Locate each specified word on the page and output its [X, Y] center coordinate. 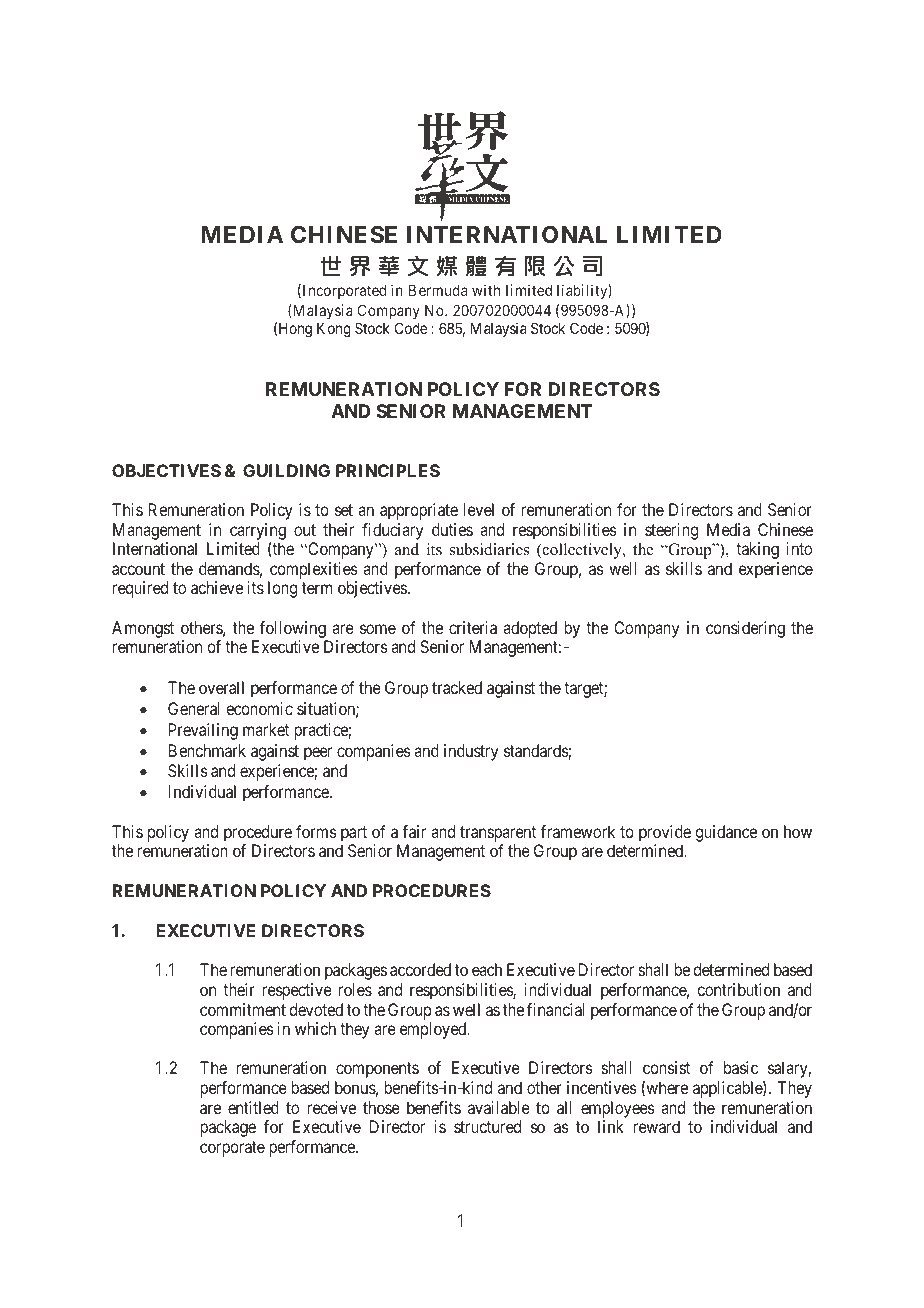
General [194, 708]
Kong [334, 330]
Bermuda [438, 290]
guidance [726, 833]
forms [316, 831]
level [478, 509]
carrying [258, 531]
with [486, 290]
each [487, 969]
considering [745, 629]
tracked [457, 687]
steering [671, 531]
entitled [253, 1107]
